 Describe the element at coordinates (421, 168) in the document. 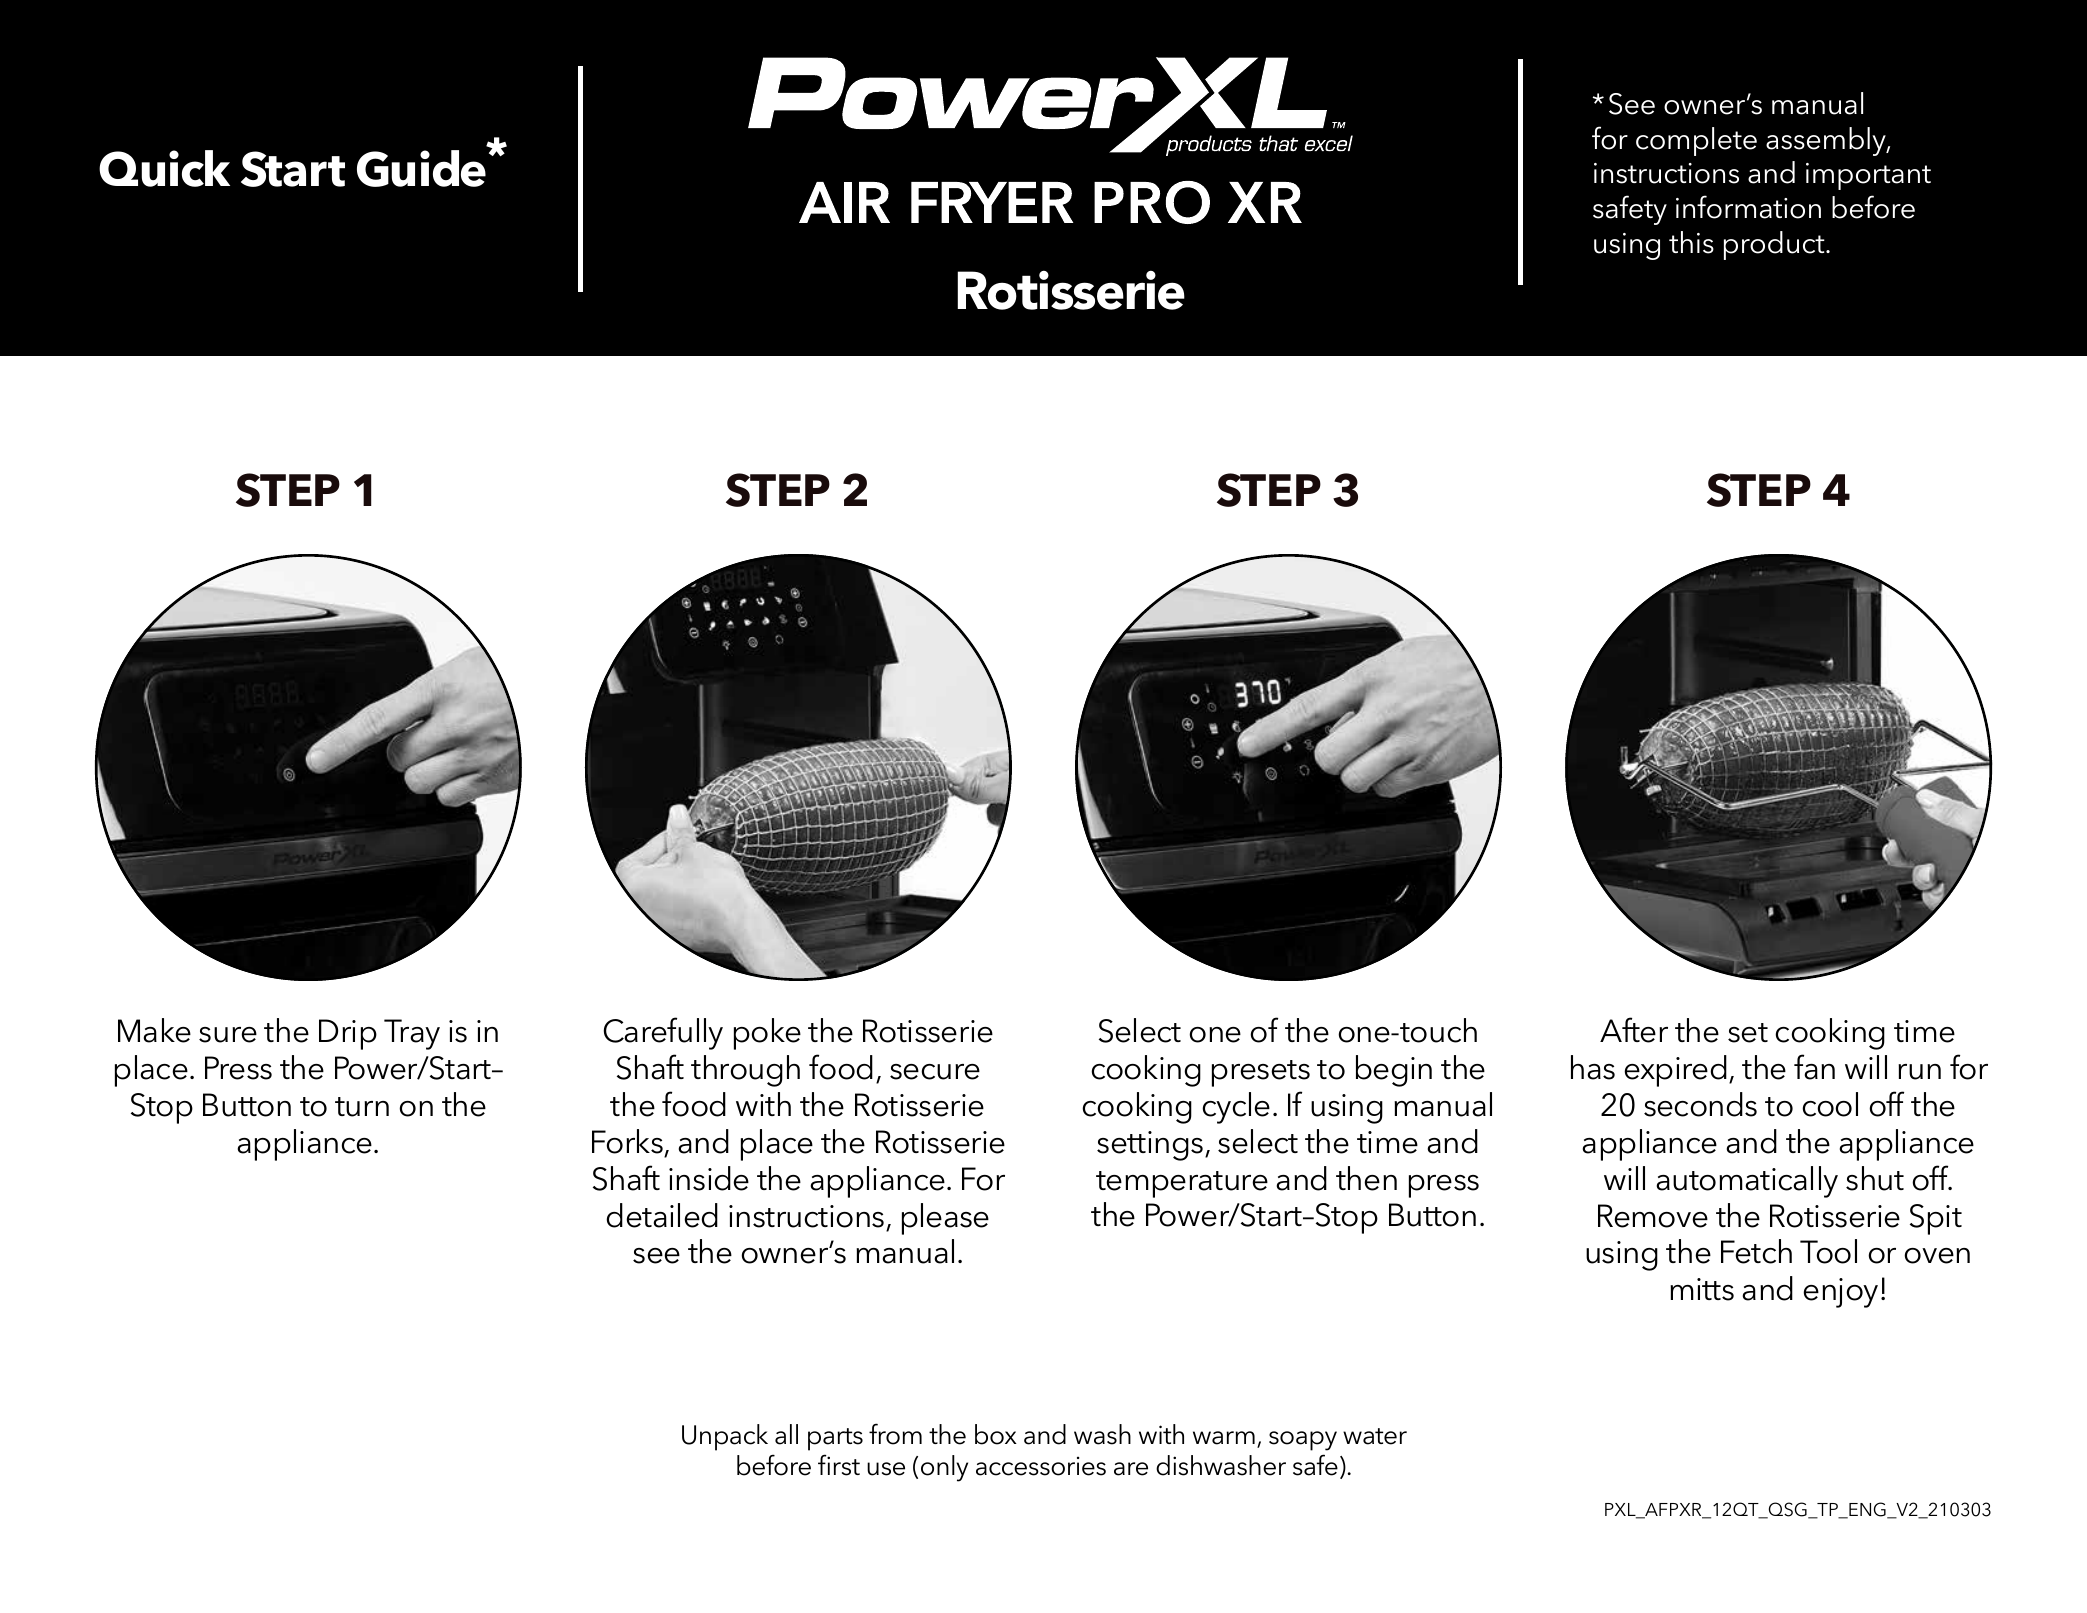

I see `Guide` at that location.
